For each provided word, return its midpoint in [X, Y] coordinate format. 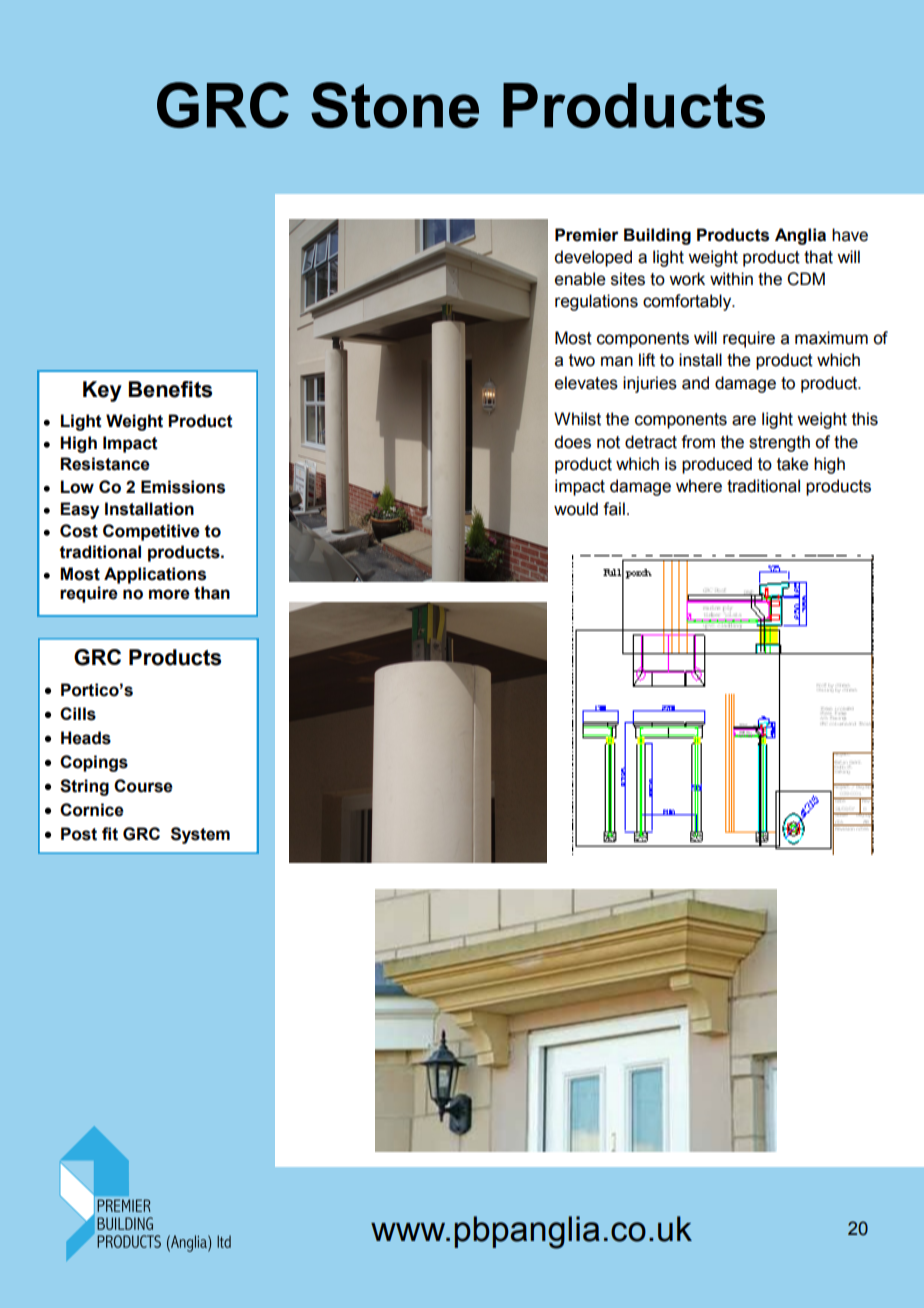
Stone [395, 105]
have [850, 235]
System [200, 835]
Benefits [170, 389]
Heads [86, 738]
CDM [806, 279]
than [212, 593]
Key [102, 391]
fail [614, 509]
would [576, 509]
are [744, 420]
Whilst [577, 419]
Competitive [151, 532]
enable [580, 279]
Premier [587, 235]
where [699, 486]
